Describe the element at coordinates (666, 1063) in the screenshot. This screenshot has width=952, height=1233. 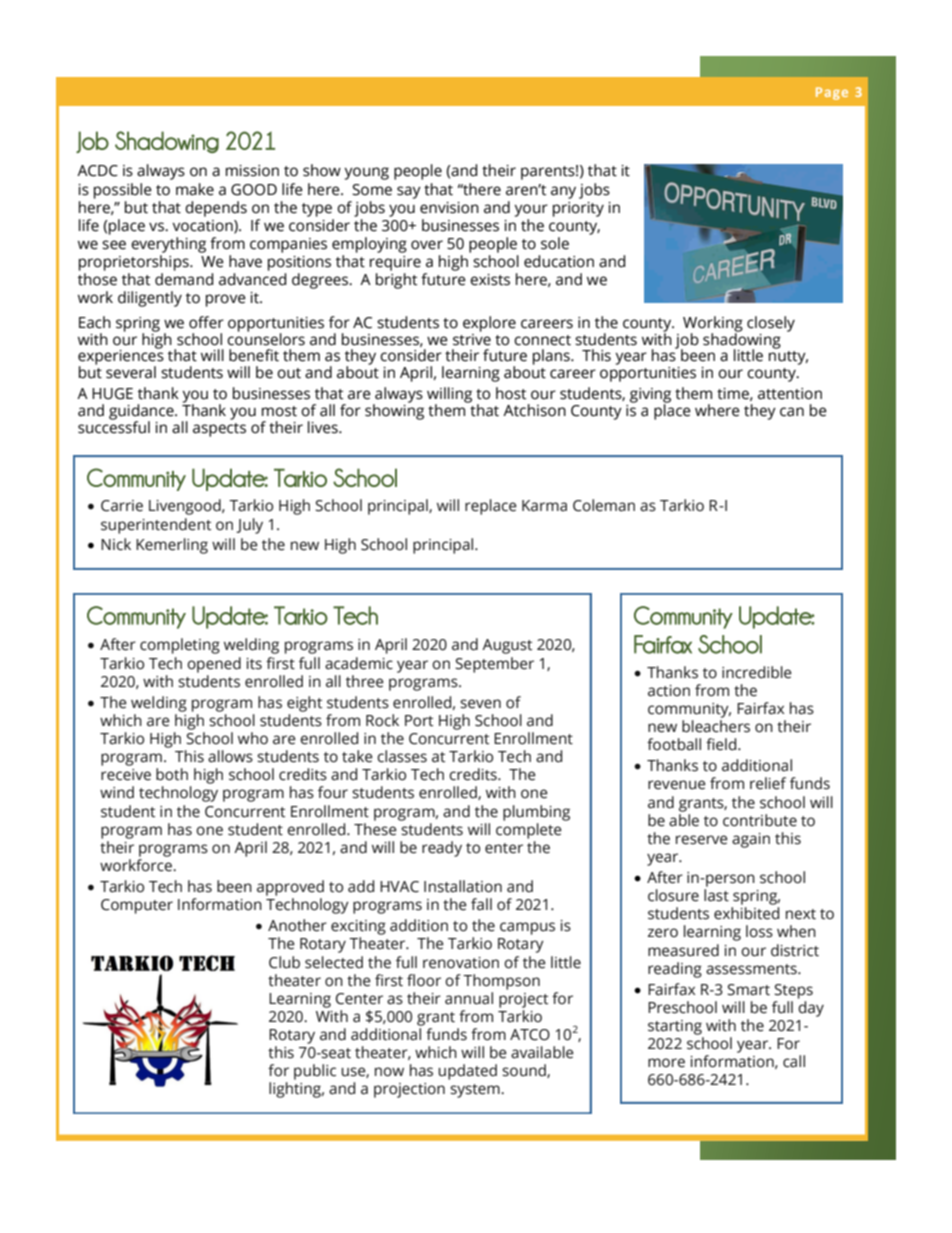
I see `more` at that location.
